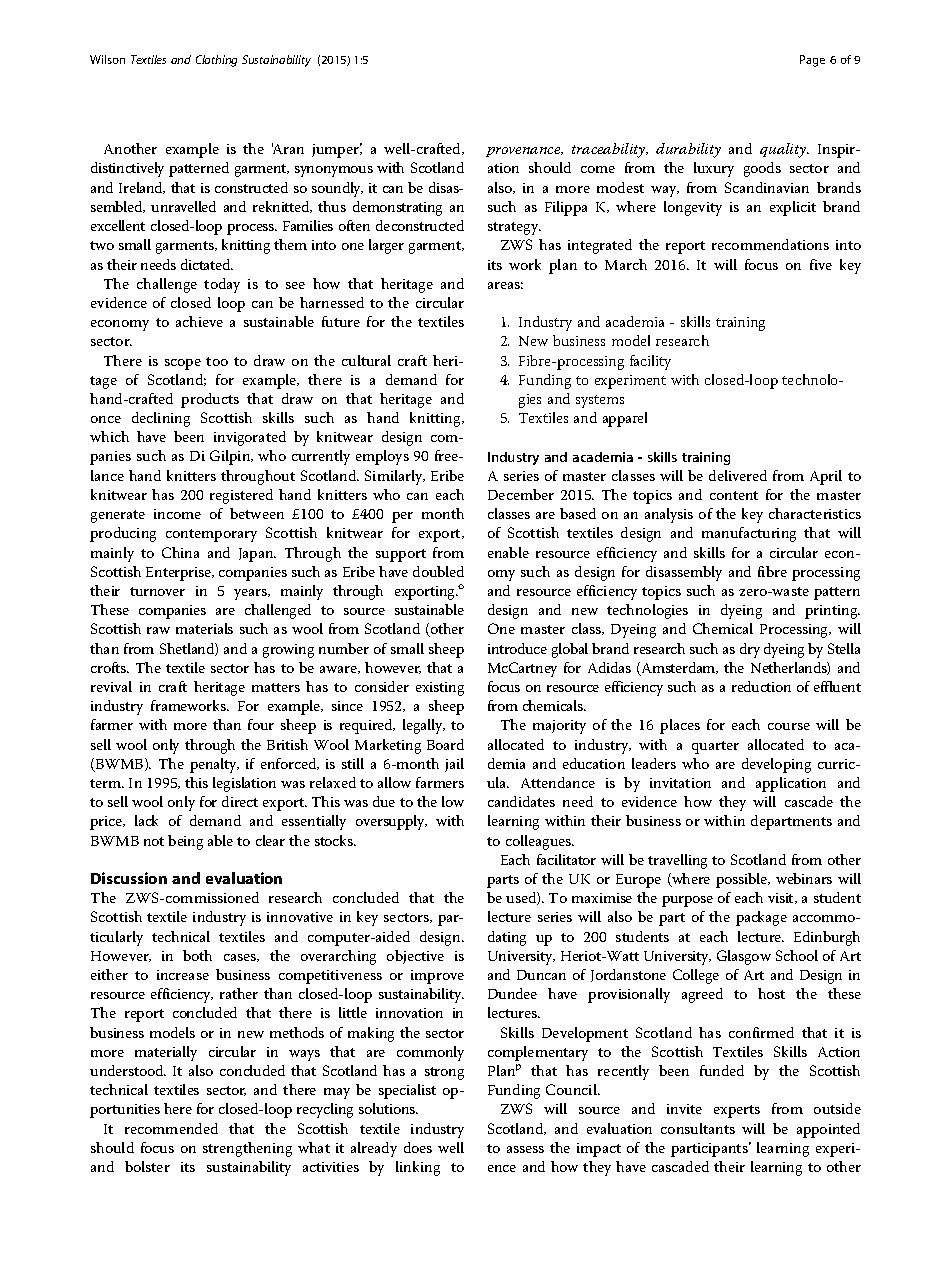 Image resolution: width=952 pixels, height=1270 pixels. I want to click on Clothing, so click(216, 61).
